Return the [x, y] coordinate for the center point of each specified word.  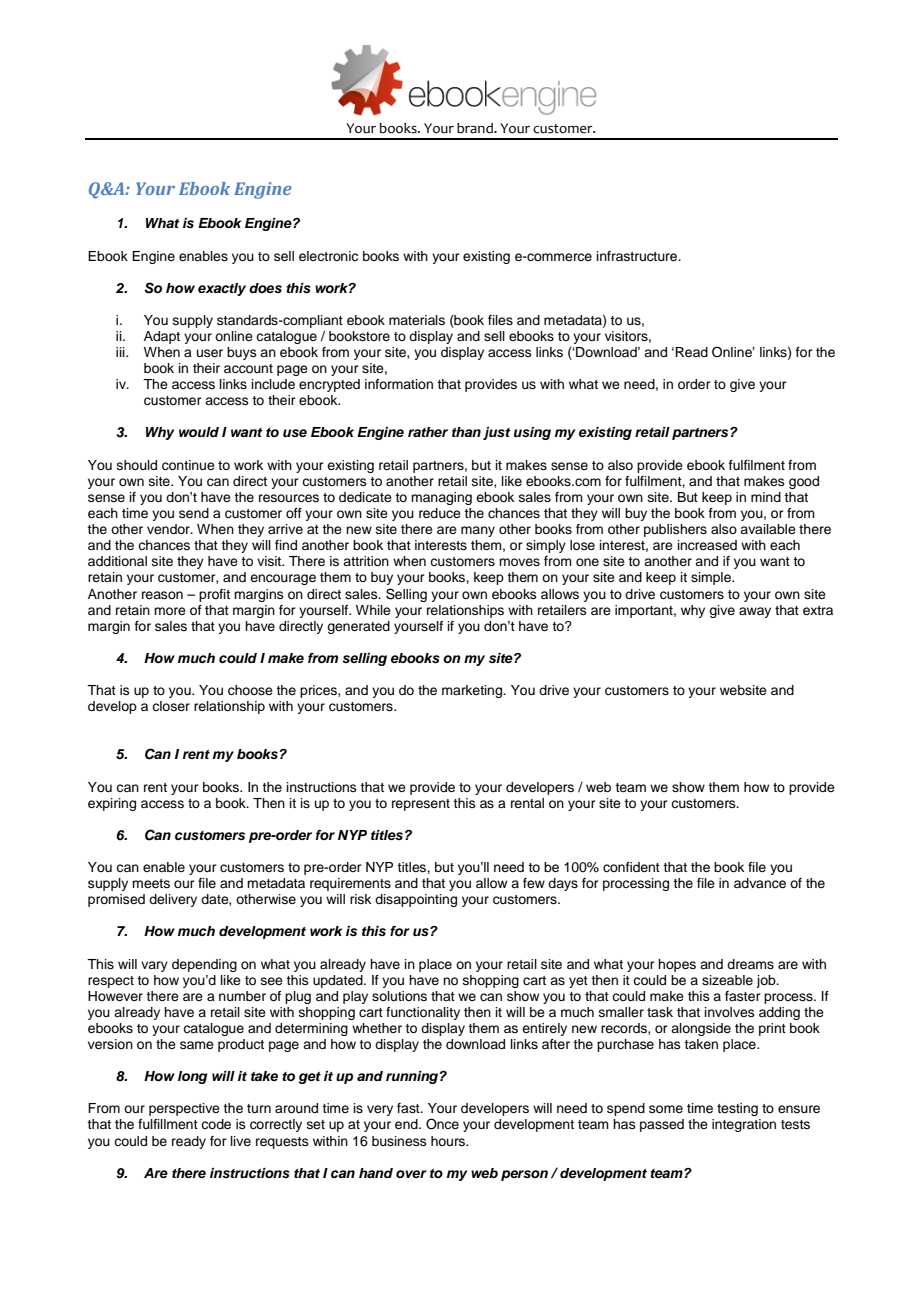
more [170, 611]
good [804, 482]
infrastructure [638, 256]
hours [449, 1141]
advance [760, 883]
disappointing [416, 900]
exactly [222, 289]
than [466, 432]
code [216, 1124]
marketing [473, 691]
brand [476, 128]
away [755, 612]
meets [151, 883]
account [248, 369]
